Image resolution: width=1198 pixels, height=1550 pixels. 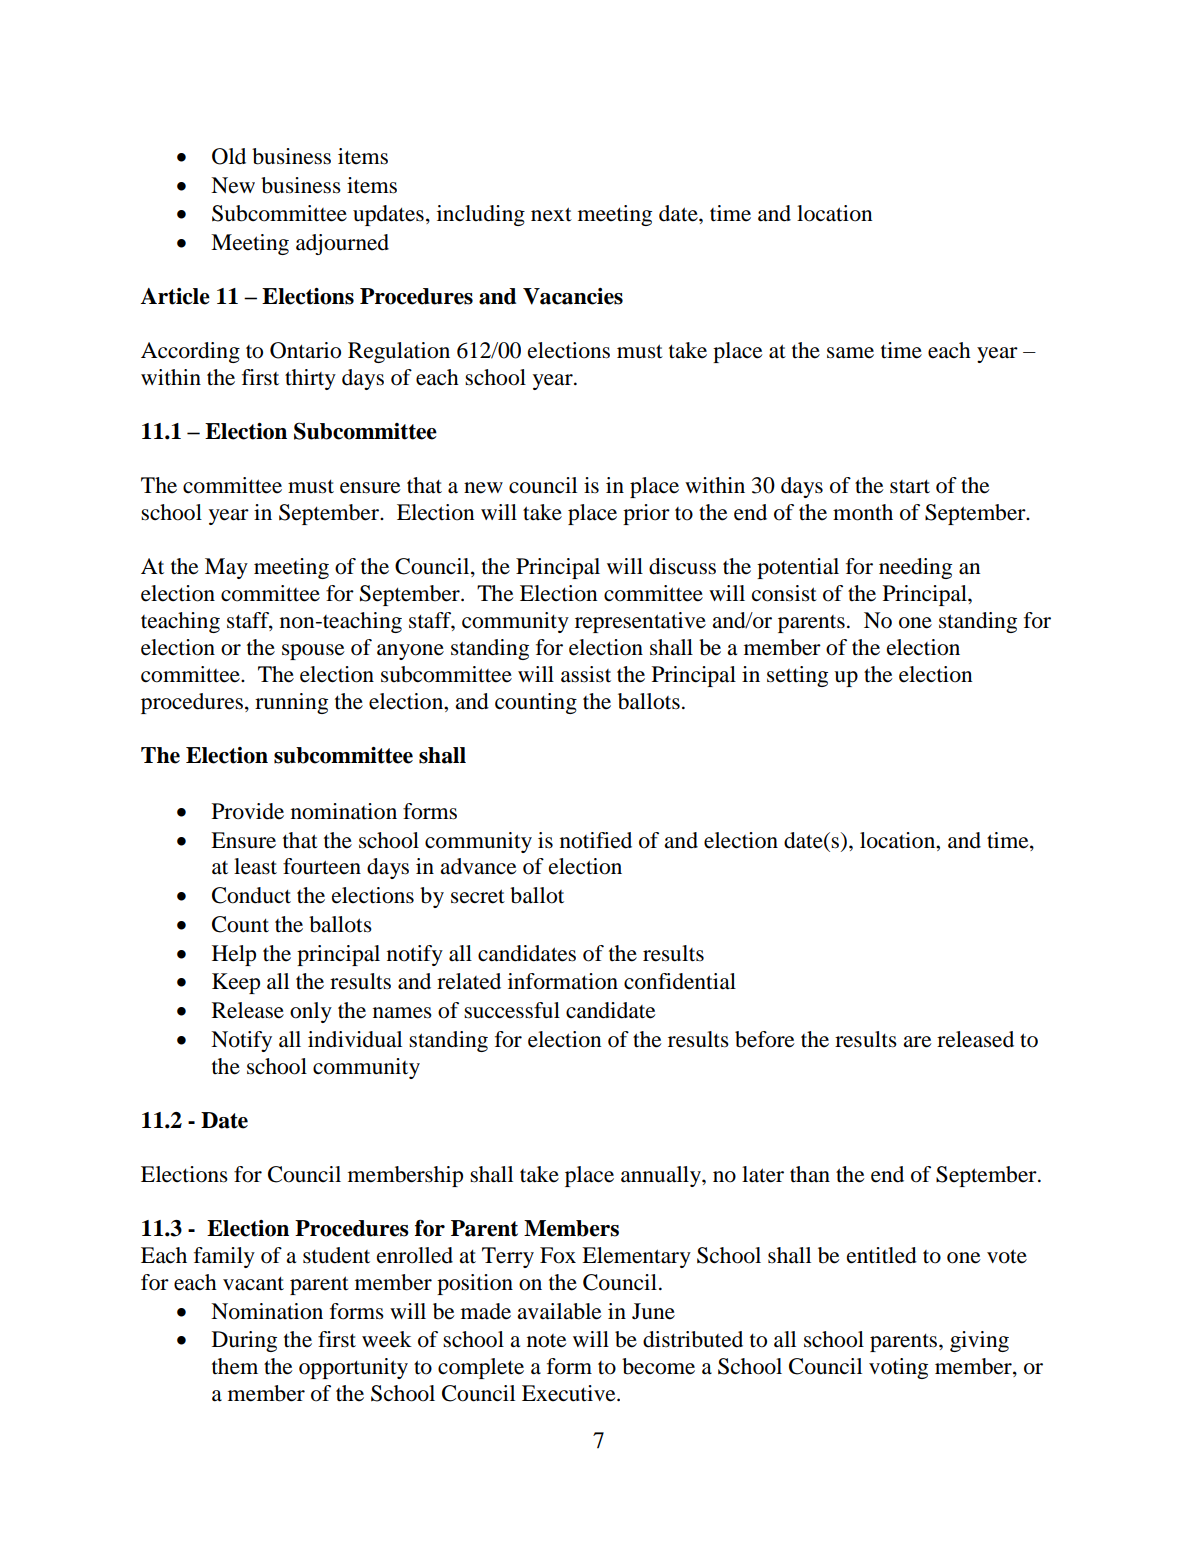 I want to click on During, so click(x=244, y=1341).
